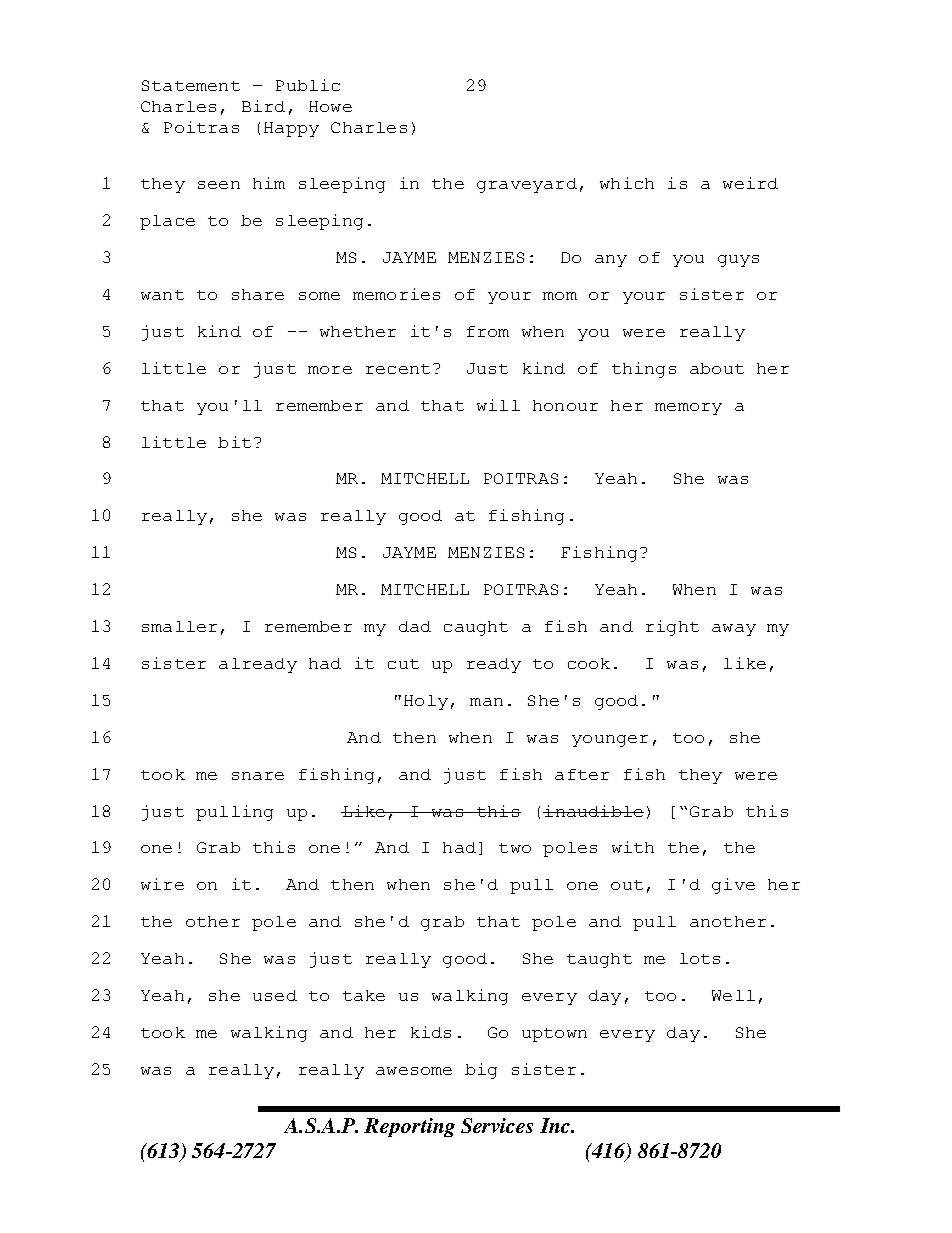  What do you see at coordinates (476, 628) in the image?
I see `caught` at bounding box center [476, 628].
